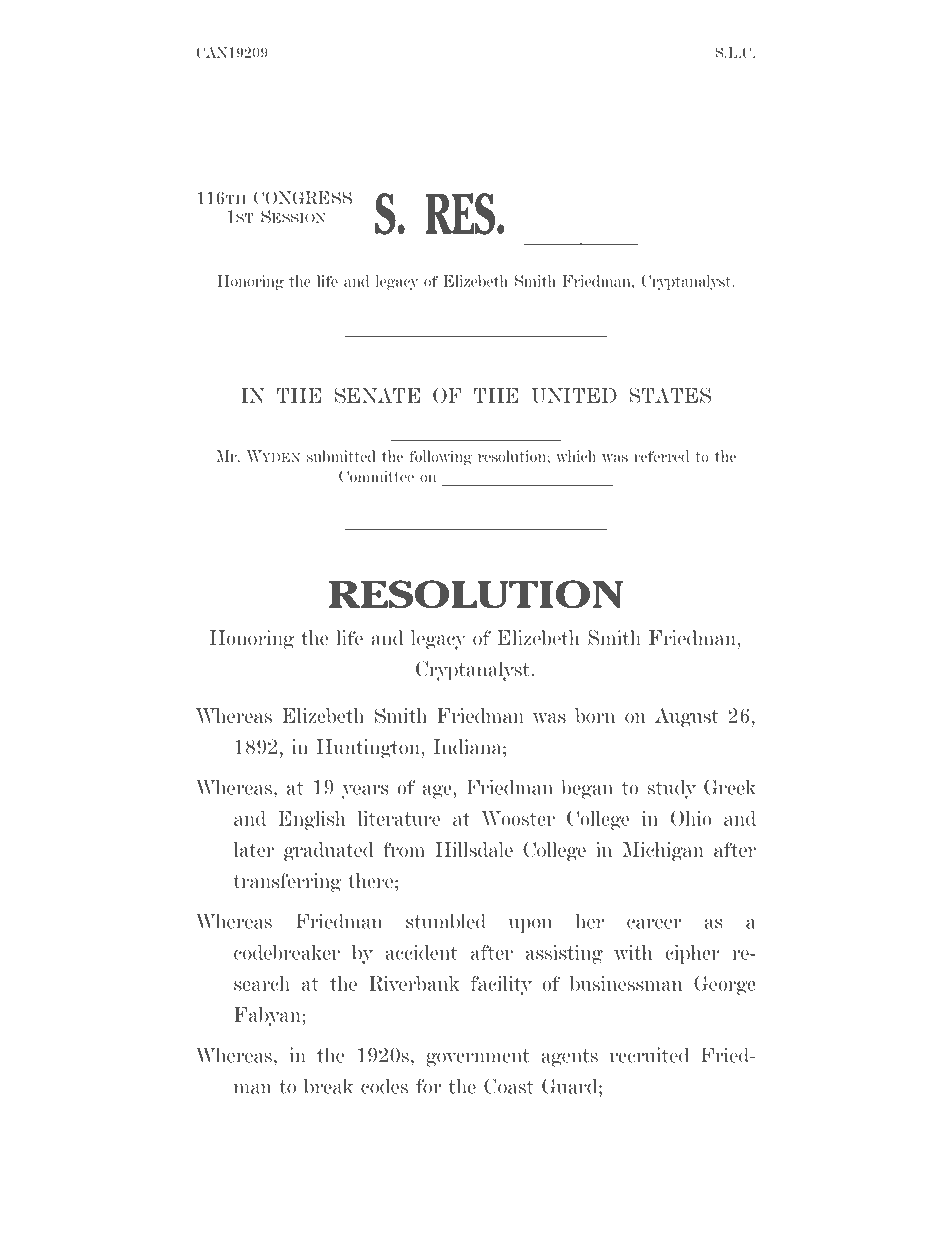 The width and height of the screenshot is (952, 1233). I want to click on Huntington, so click(369, 749).
